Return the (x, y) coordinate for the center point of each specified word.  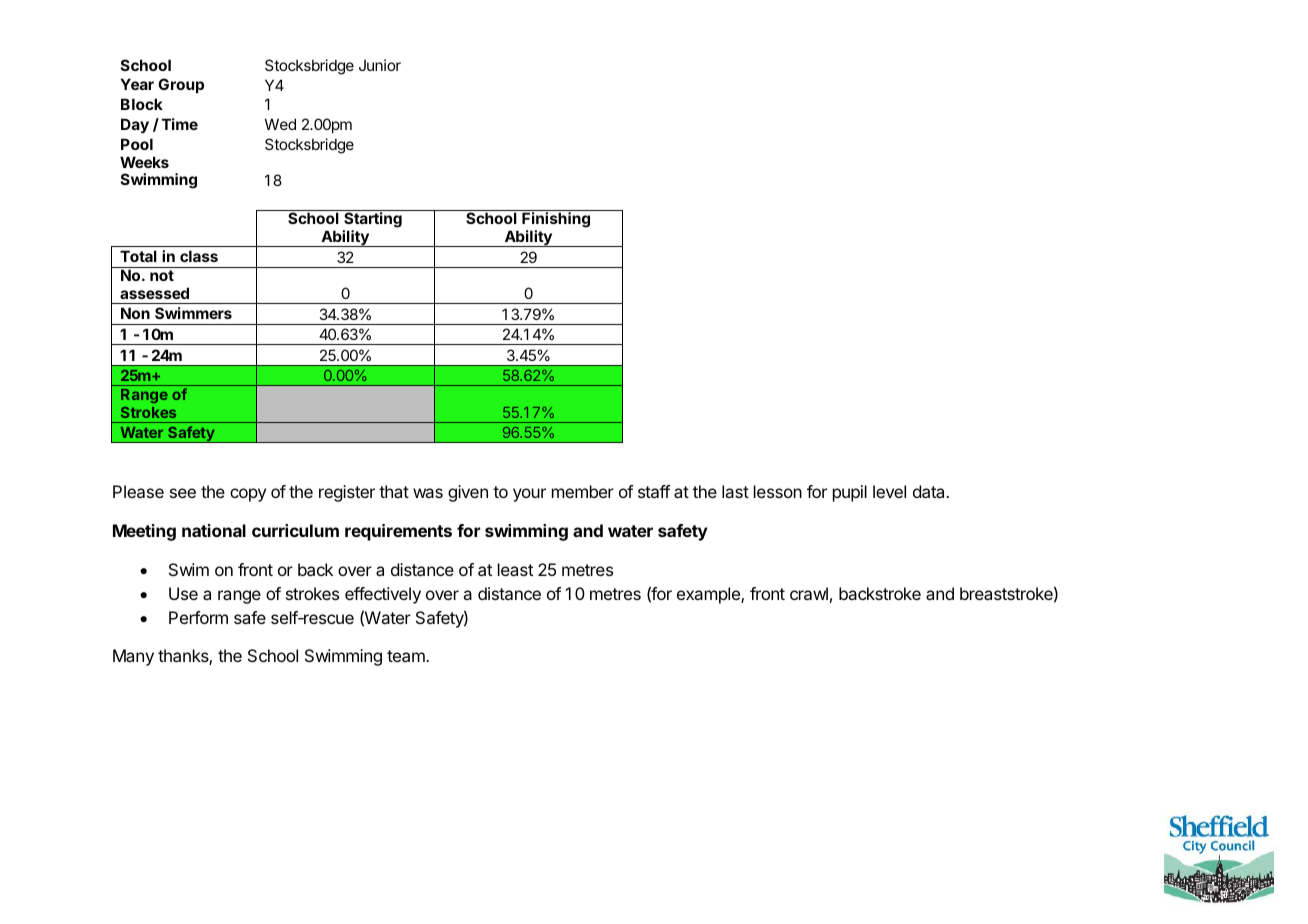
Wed (280, 124)
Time (180, 124)
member (583, 491)
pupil (850, 493)
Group (181, 85)
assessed (154, 293)
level (889, 491)
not (162, 275)
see (183, 493)
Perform (198, 617)
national (214, 530)
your (529, 495)
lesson (778, 491)
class (199, 256)
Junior (380, 65)
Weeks (144, 162)
